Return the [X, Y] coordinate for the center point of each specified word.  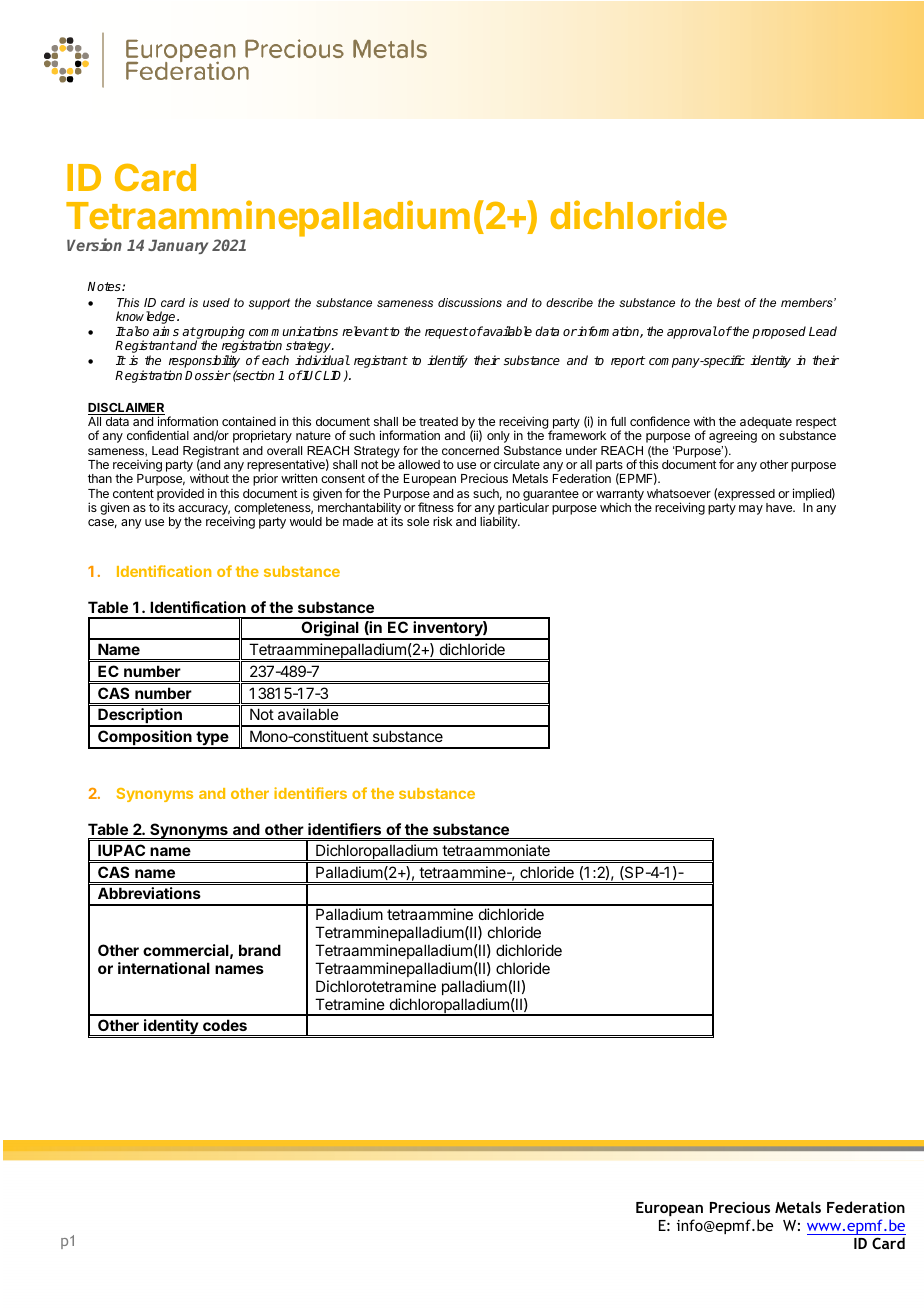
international [164, 968]
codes [225, 1025]
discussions [470, 302]
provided [180, 495]
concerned [470, 450]
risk [442, 521]
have [780, 507]
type [212, 739]
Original [330, 630]
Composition [145, 739]
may [751, 510]
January [178, 247]
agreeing [733, 436]
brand [260, 950]
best [729, 302]
